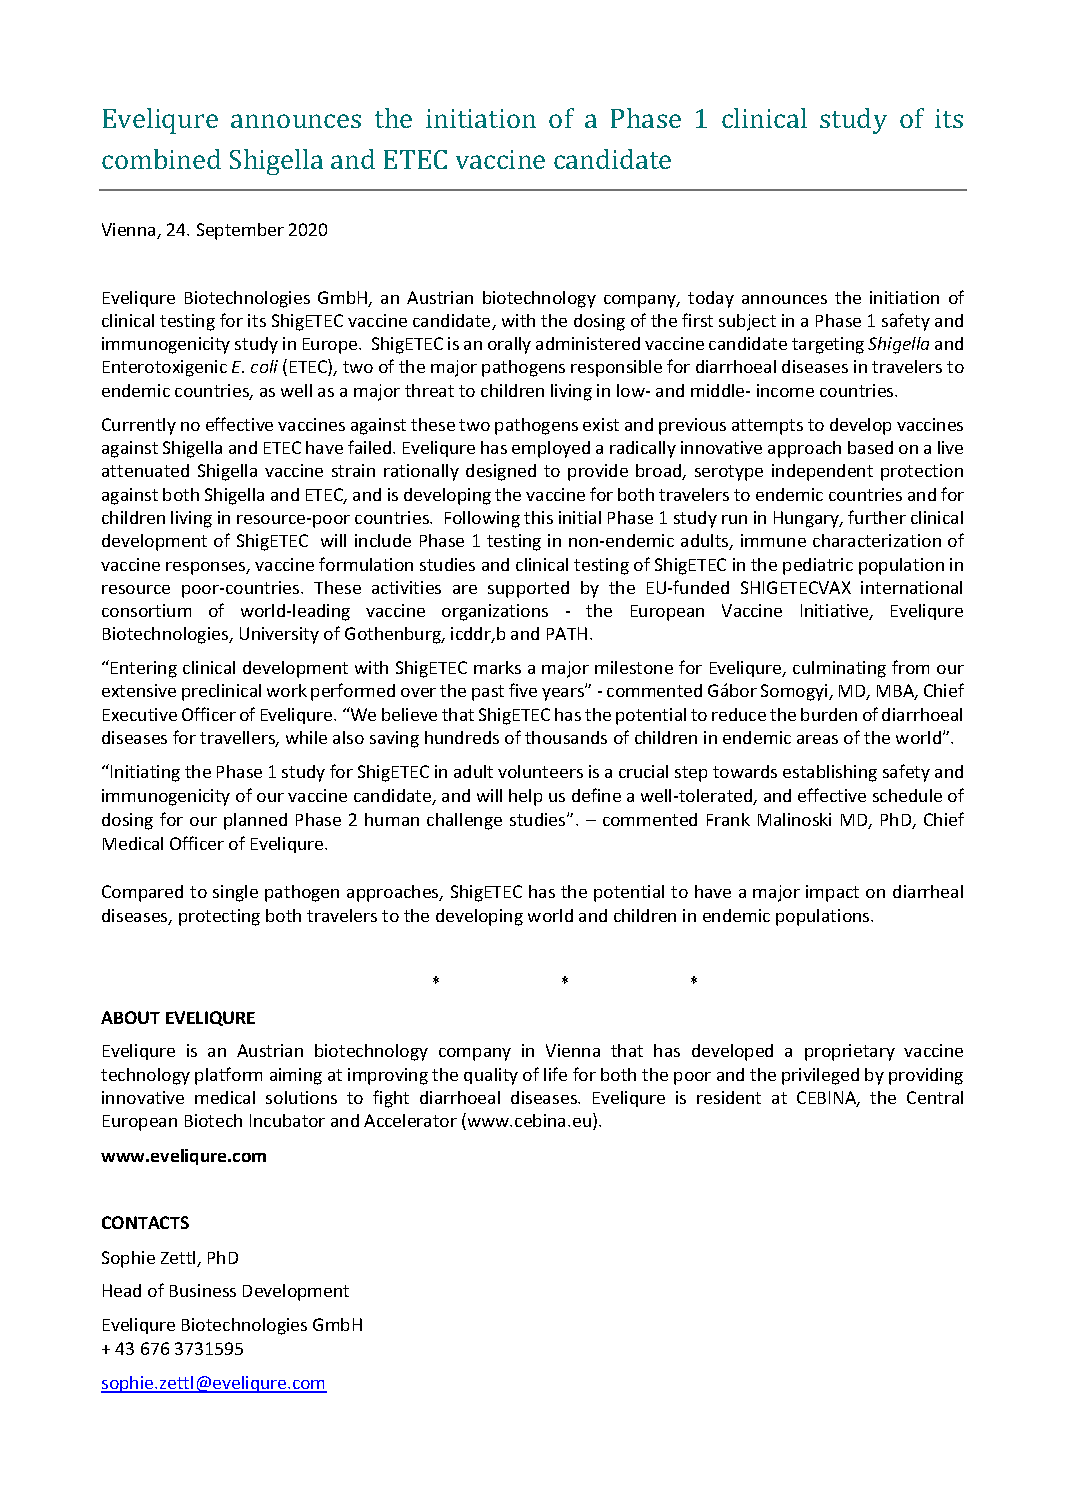 This screenshot has height=1507, width=1066. What do you see at coordinates (203, 1290) in the screenshot?
I see `Business` at bounding box center [203, 1290].
